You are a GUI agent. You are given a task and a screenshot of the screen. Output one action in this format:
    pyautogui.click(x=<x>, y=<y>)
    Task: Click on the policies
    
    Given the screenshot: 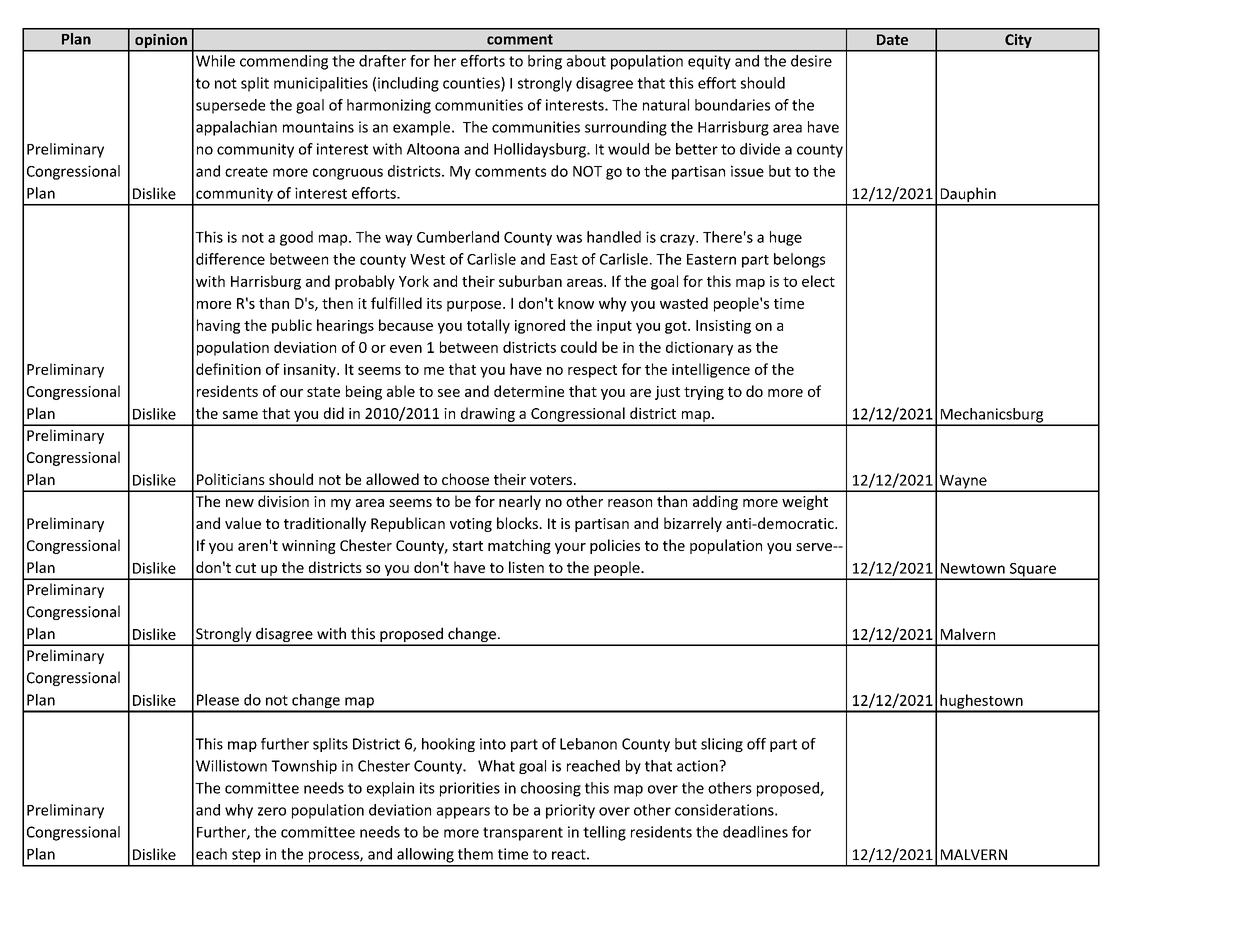 What is the action you would take?
    pyautogui.click(x=615, y=546)
